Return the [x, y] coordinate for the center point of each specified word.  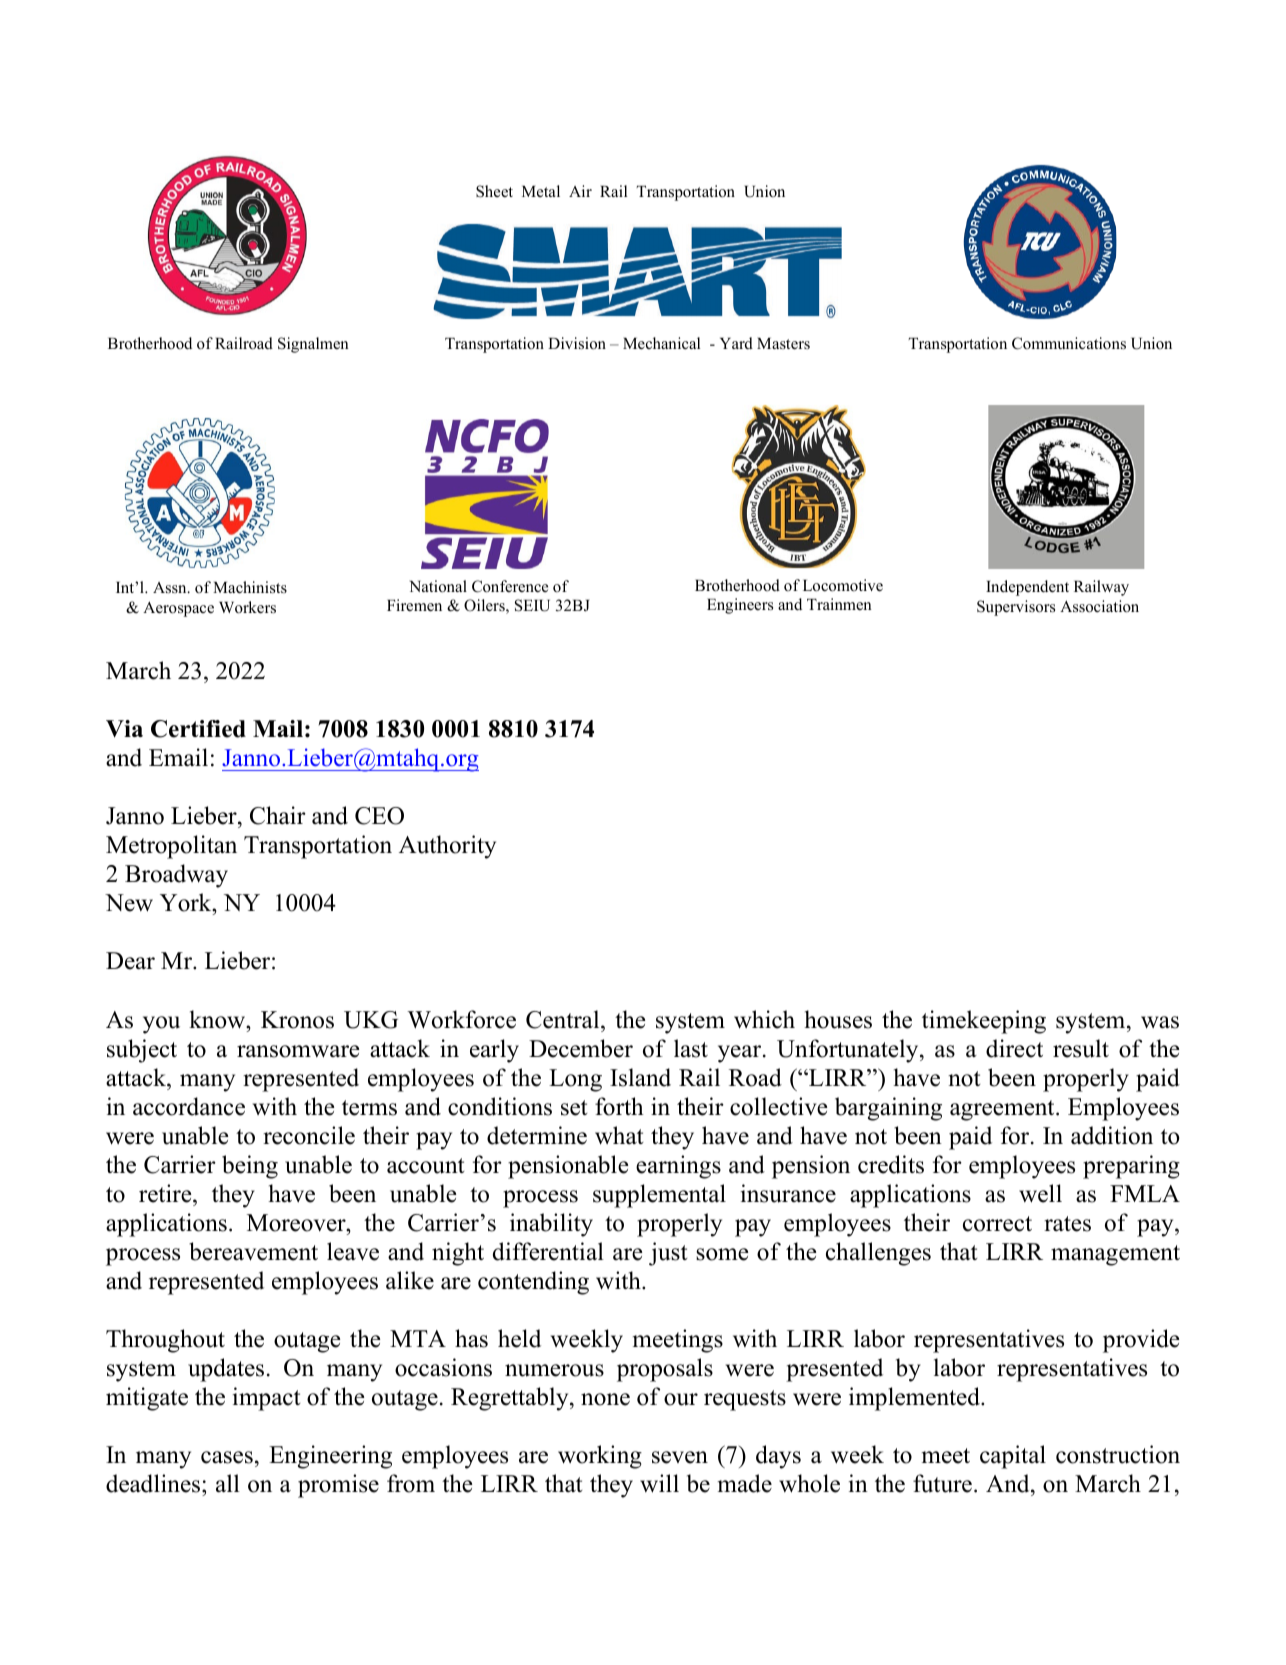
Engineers [740, 606]
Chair [278, 815]
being [250, 1167]
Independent [1027, 588]
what [619, 1135]
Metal [541, 191]
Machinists [250, 587]
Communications [1069, 343]
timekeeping [984, 1022]
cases [227, 1457]
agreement [1003, 1110]
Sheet [494, 191]
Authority [447, 847]
